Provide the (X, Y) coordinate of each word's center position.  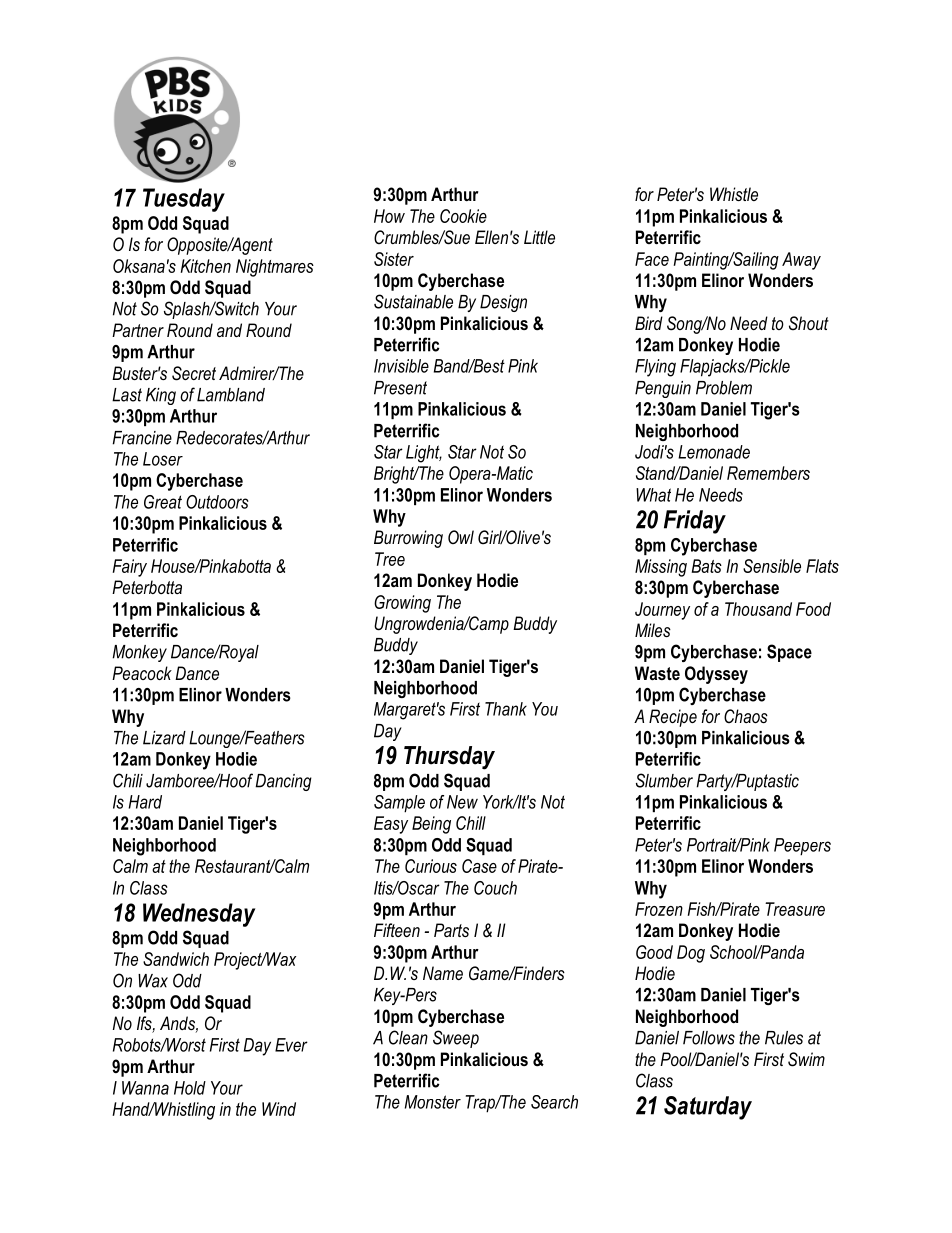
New (462, 802)
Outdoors (217, 502)
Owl (461, 537)
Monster (433, 1102)
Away (801, 261)
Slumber (664, 780)
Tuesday (184, 200)
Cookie (463, 216)
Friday (695, 522)
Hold (190, 1088)
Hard (145, 802)
